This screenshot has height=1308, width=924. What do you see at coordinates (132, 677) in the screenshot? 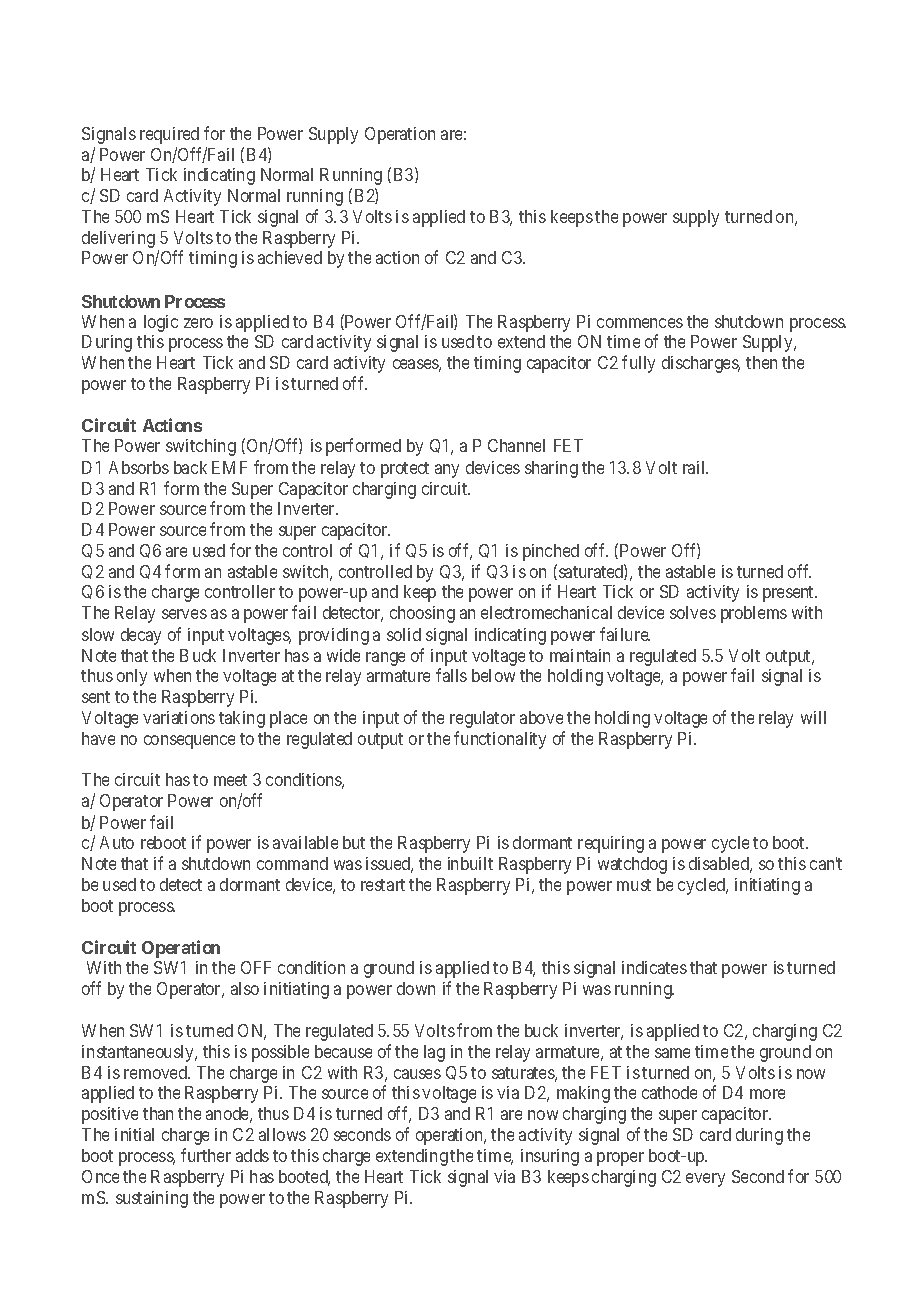
I see `only` at bounding box center [132, 677].
